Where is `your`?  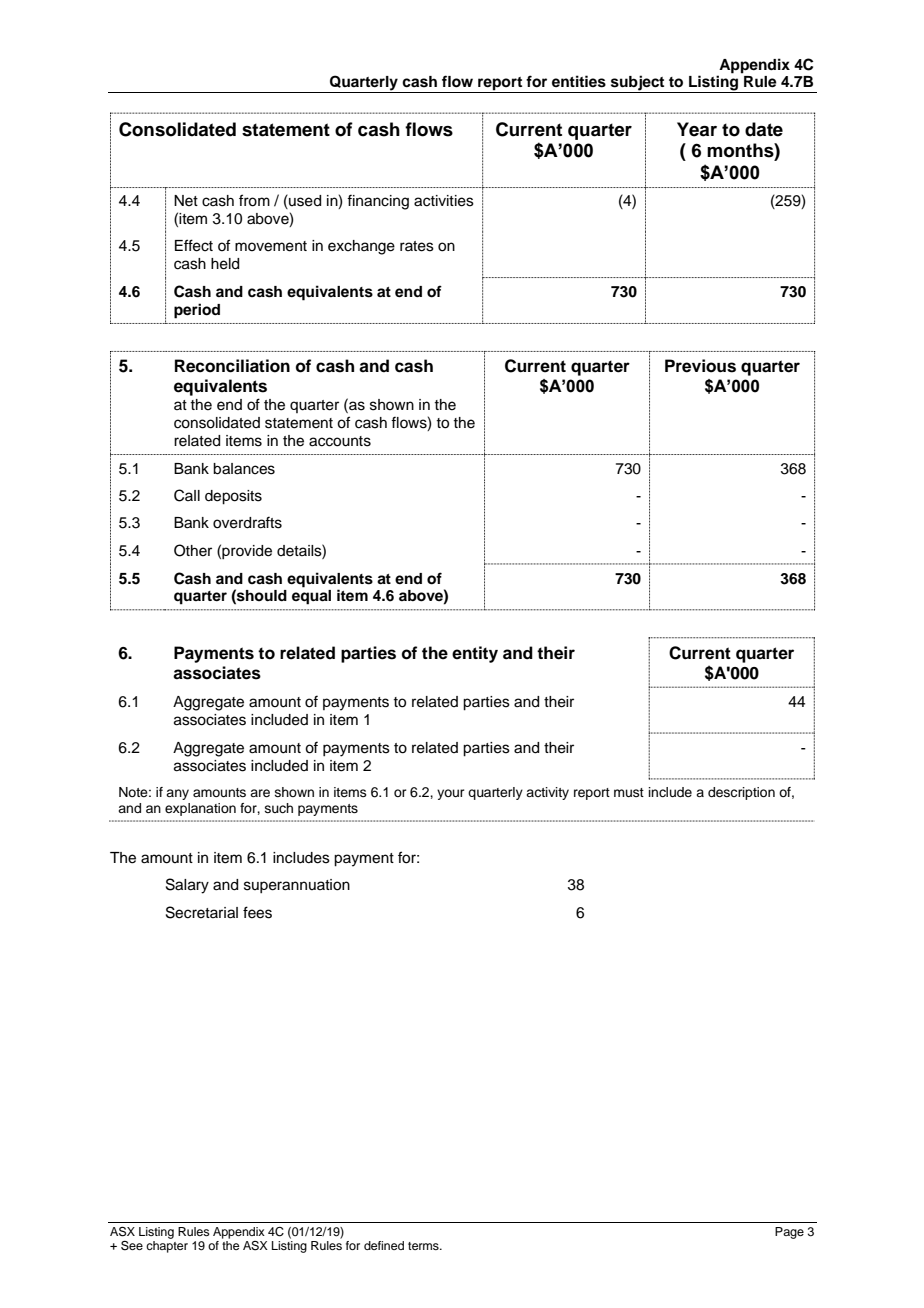
your is located at coordinates (451, 794).
